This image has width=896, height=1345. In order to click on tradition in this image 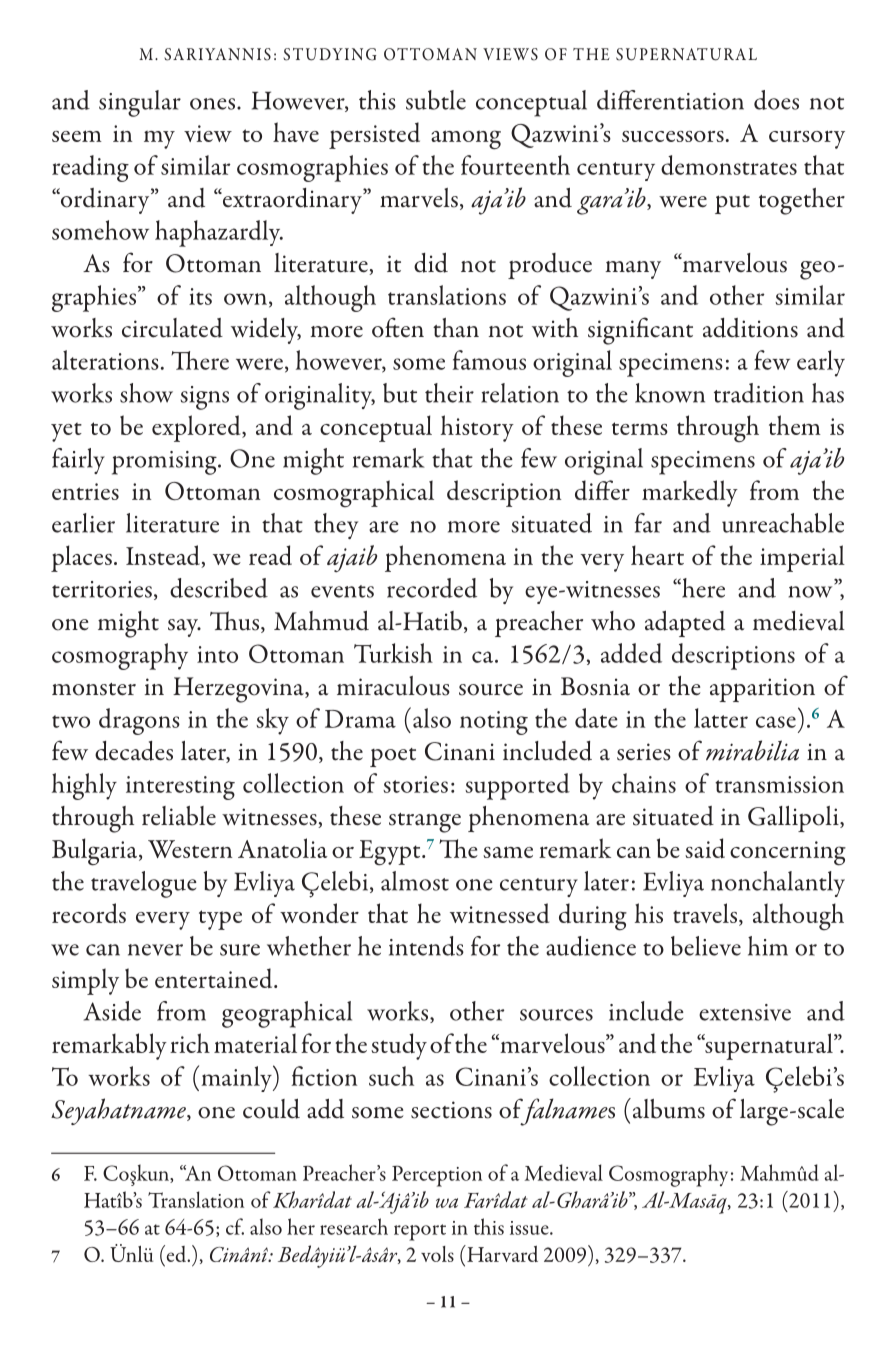, I will do `click(759, 393)`.
